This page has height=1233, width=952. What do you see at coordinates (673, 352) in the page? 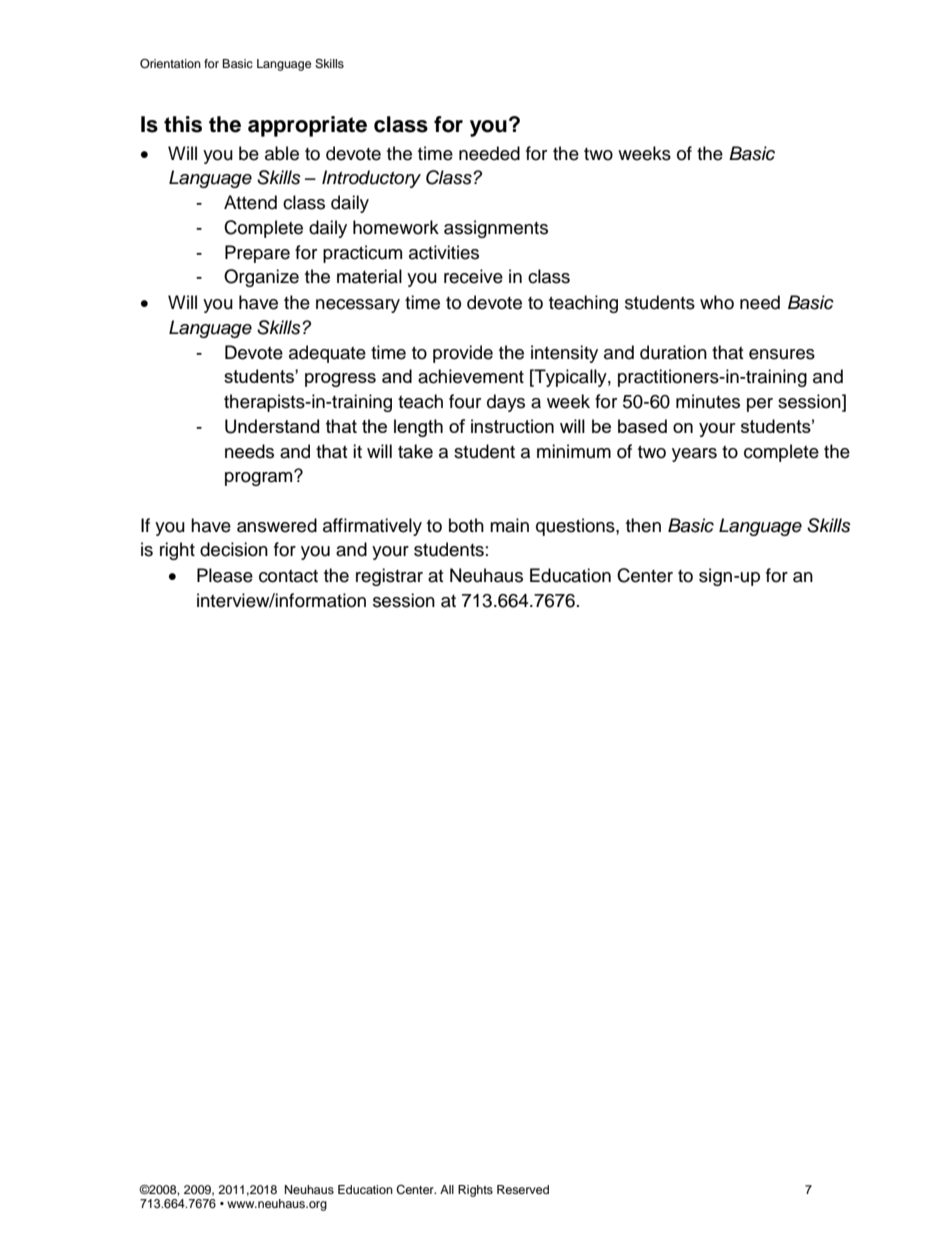
I see `duration` at bounding box center [673, 352].
